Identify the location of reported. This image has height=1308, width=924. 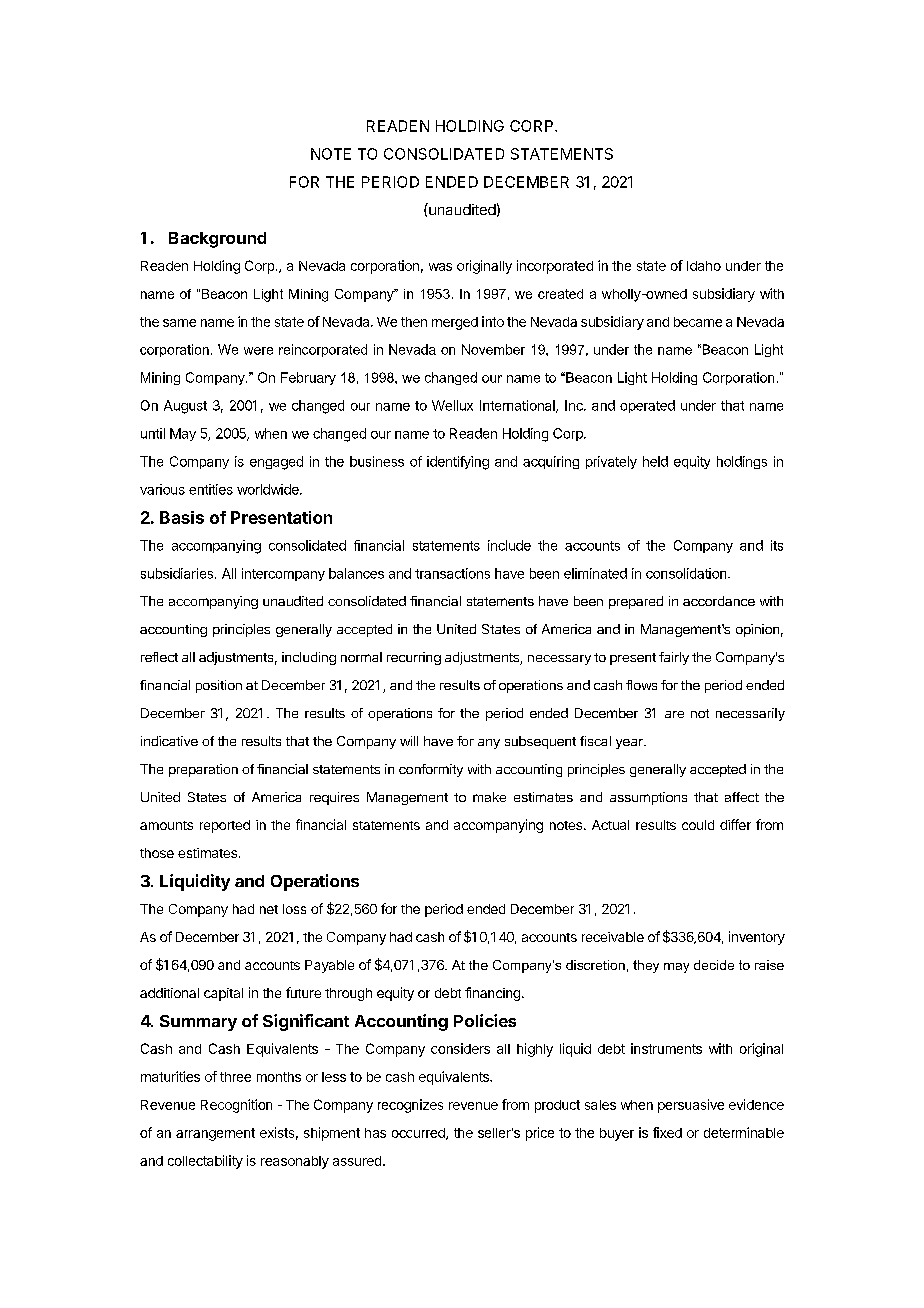
(225, 826).
